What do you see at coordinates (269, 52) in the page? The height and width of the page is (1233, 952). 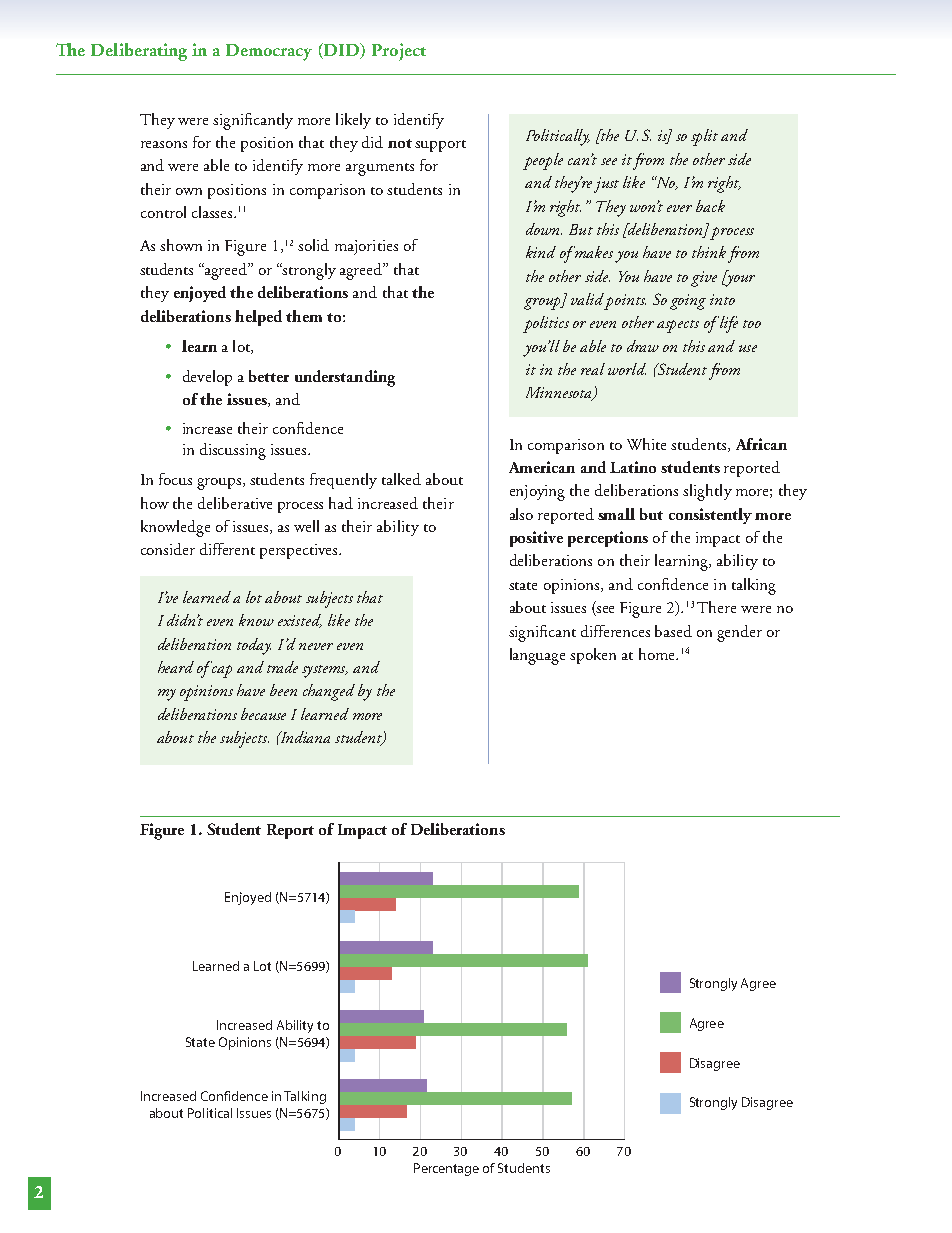 I see `Democracy` at bounding box center [269, 52].
